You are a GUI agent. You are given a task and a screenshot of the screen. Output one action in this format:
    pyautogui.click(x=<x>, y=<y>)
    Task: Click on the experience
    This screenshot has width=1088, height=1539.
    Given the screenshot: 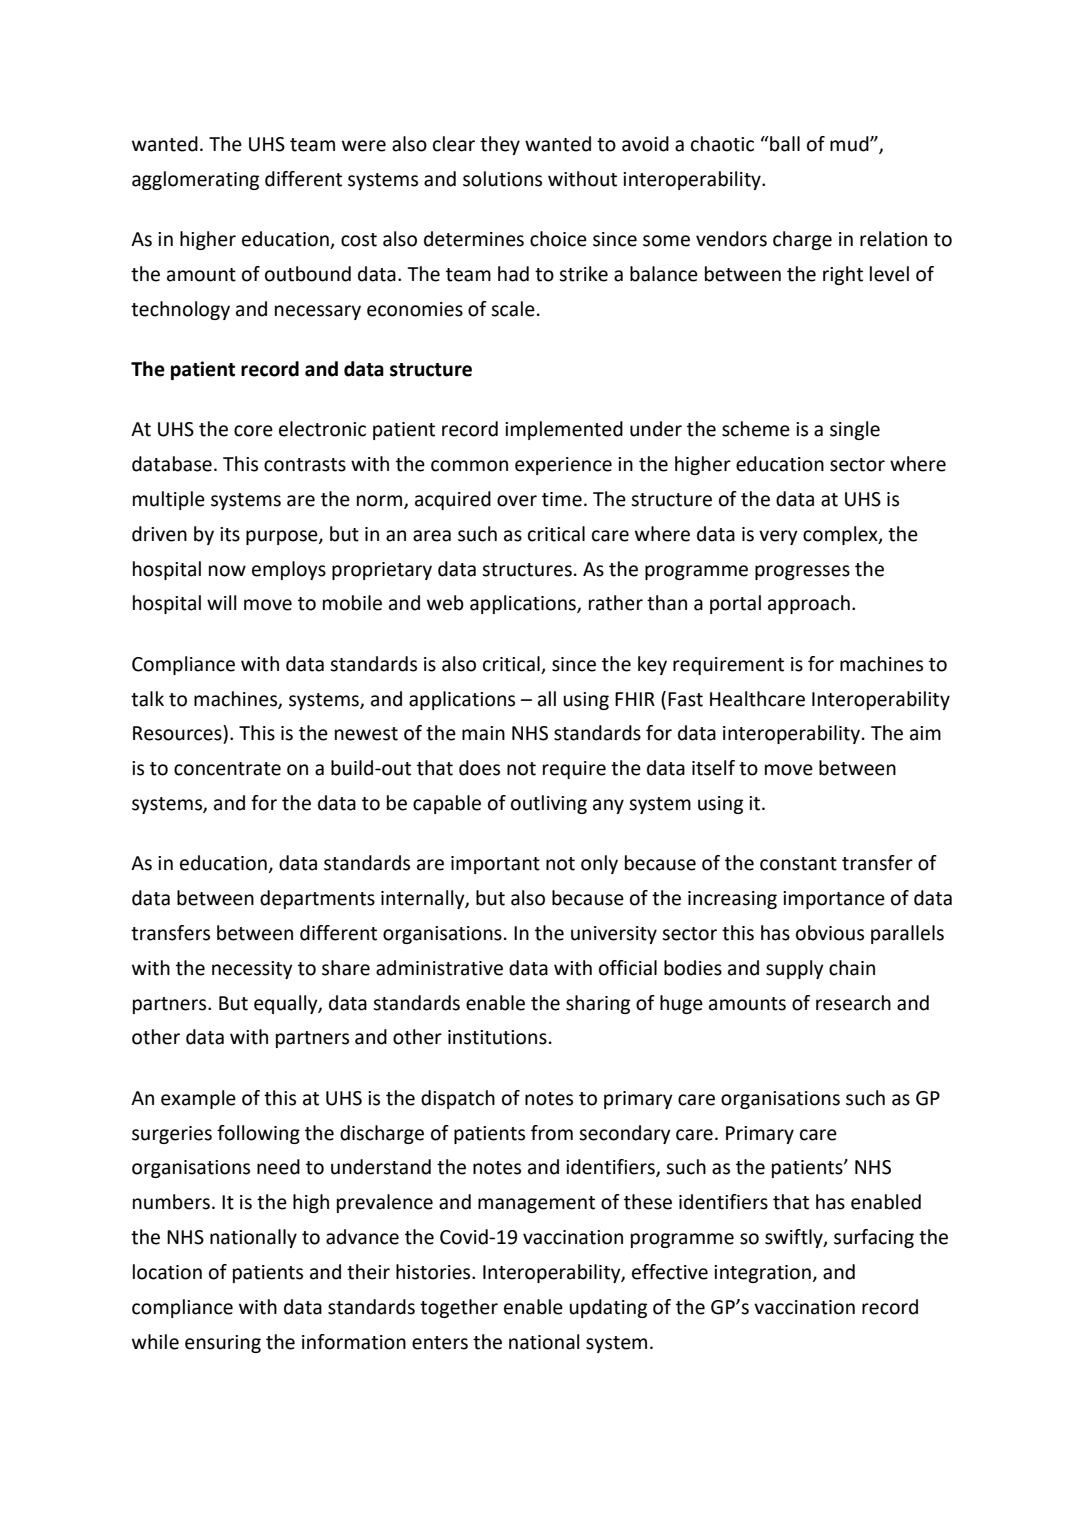 What is the action you would take?
    pyautogui.click(x=563, y=466)
